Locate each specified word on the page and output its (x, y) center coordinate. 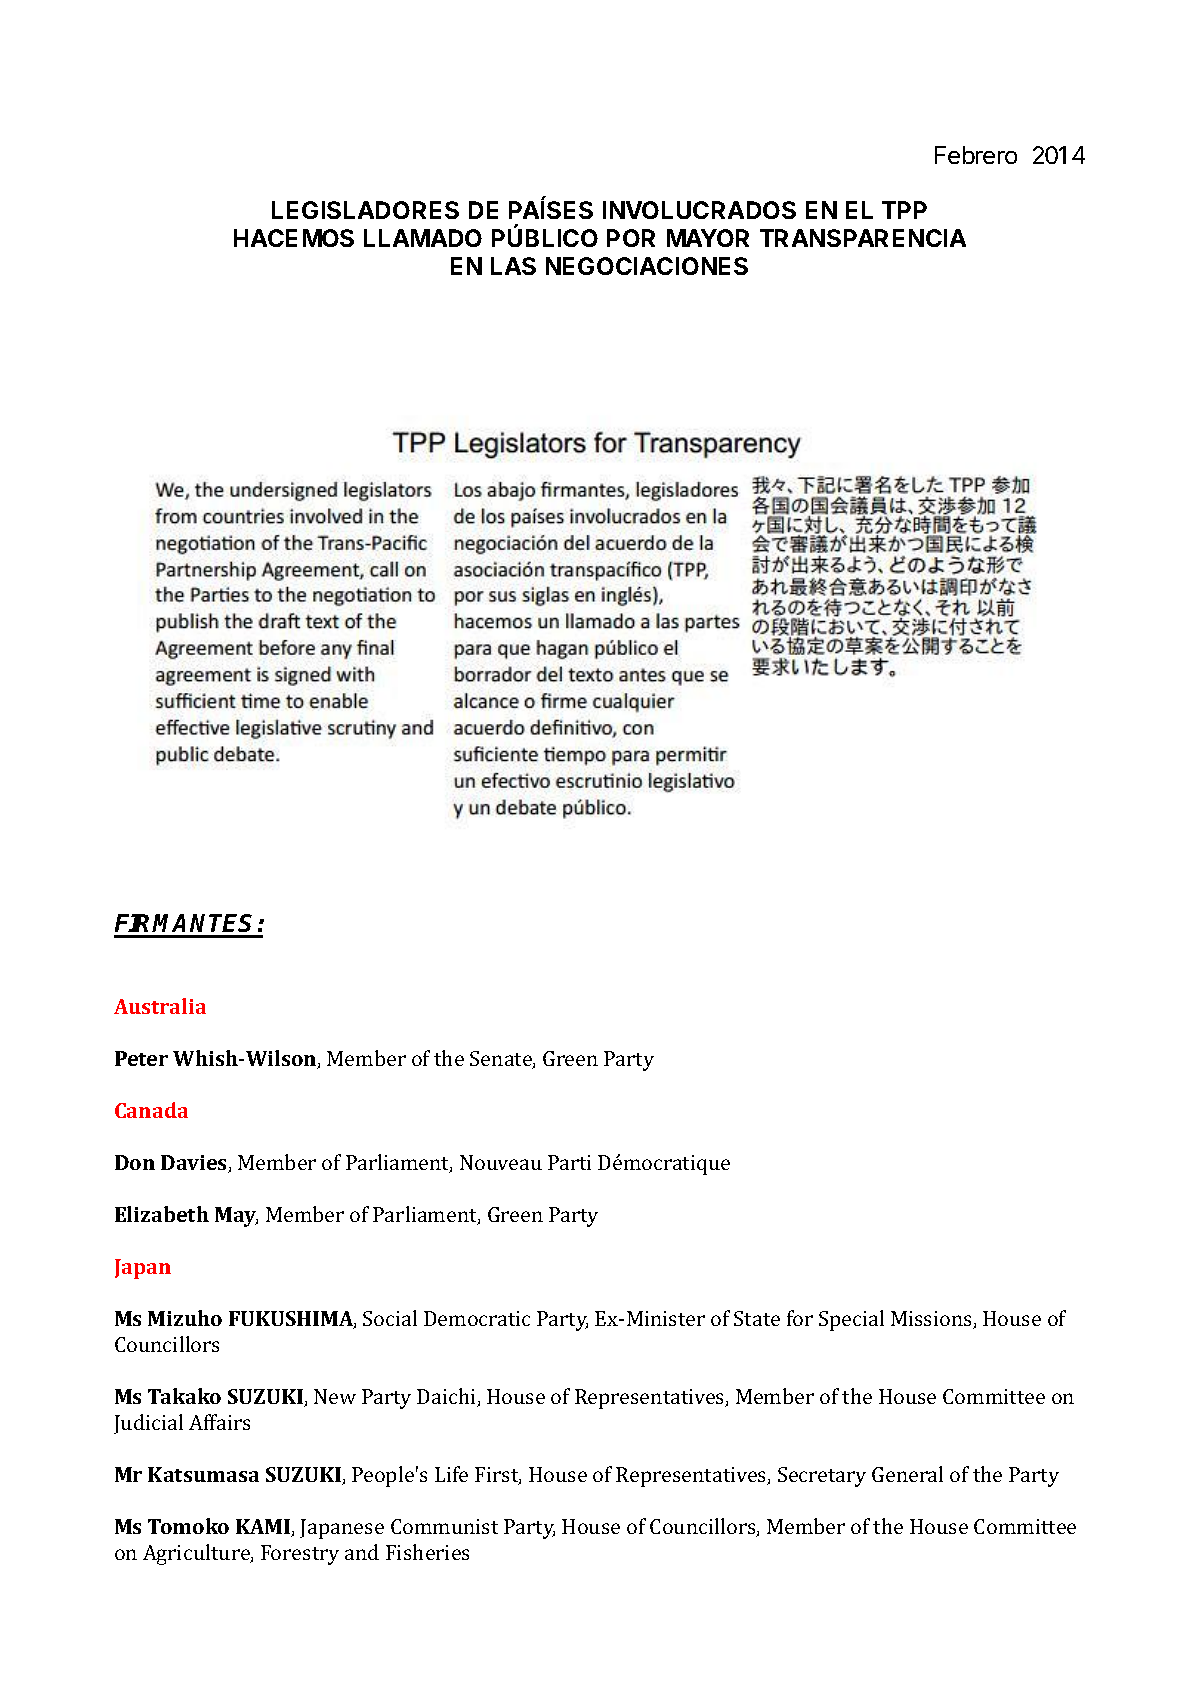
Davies (195, 1164)
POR (631, 238)
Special (851, 1320)
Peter (141, 1058)
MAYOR (708, 238)
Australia (160, 1006)
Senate (502, 1060)
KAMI (264, 1528)
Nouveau (501, 1162)
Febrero (976, 155)
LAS (513, 266)
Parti (569, 1162)
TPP (904, 210)
